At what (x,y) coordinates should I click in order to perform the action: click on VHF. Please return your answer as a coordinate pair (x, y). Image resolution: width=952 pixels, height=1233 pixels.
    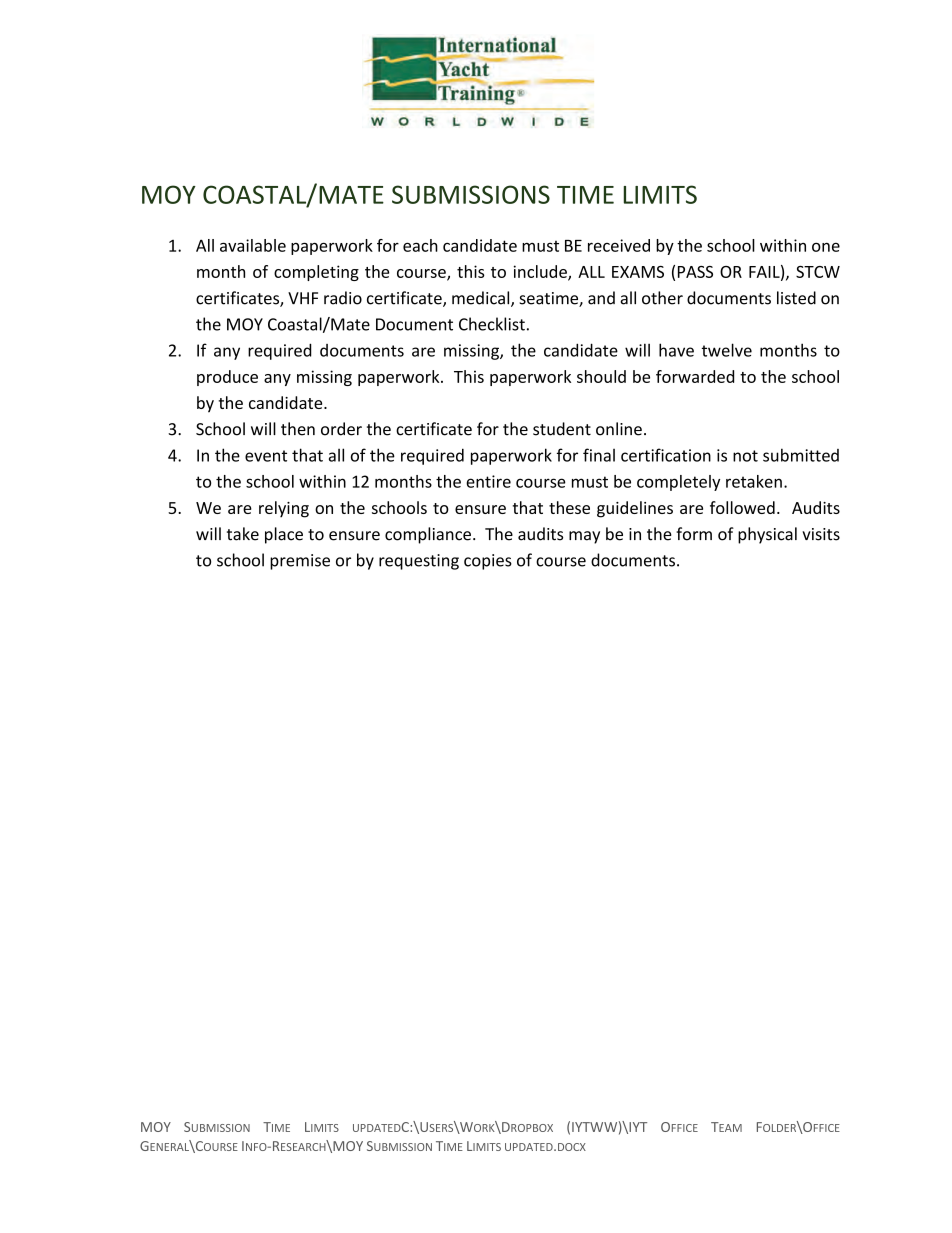
    Looking at the image, I should click on (303, 298).
